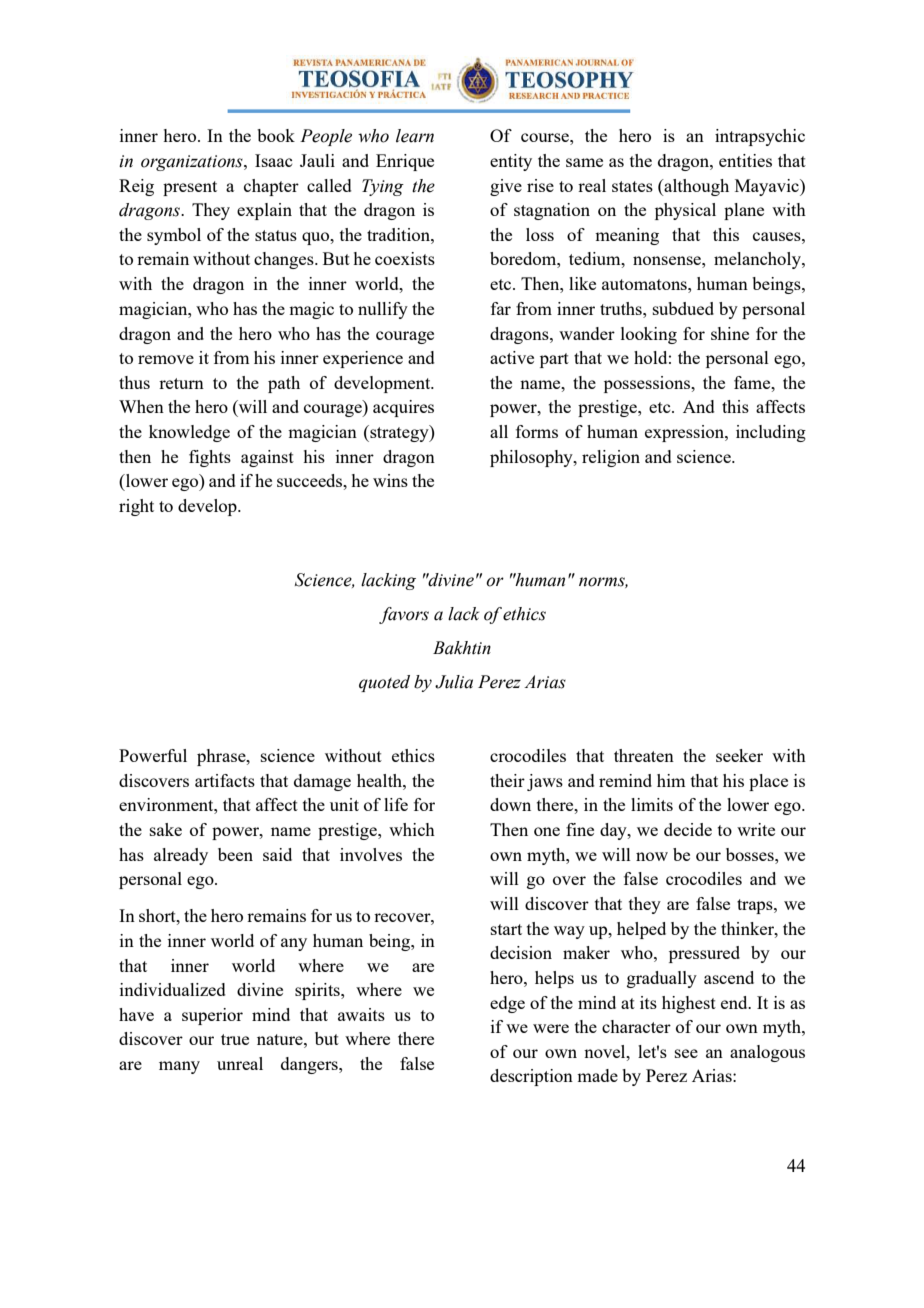 The height and width of the screenshot is (1308, 924). I want to click on wins, so click(390, 480).
